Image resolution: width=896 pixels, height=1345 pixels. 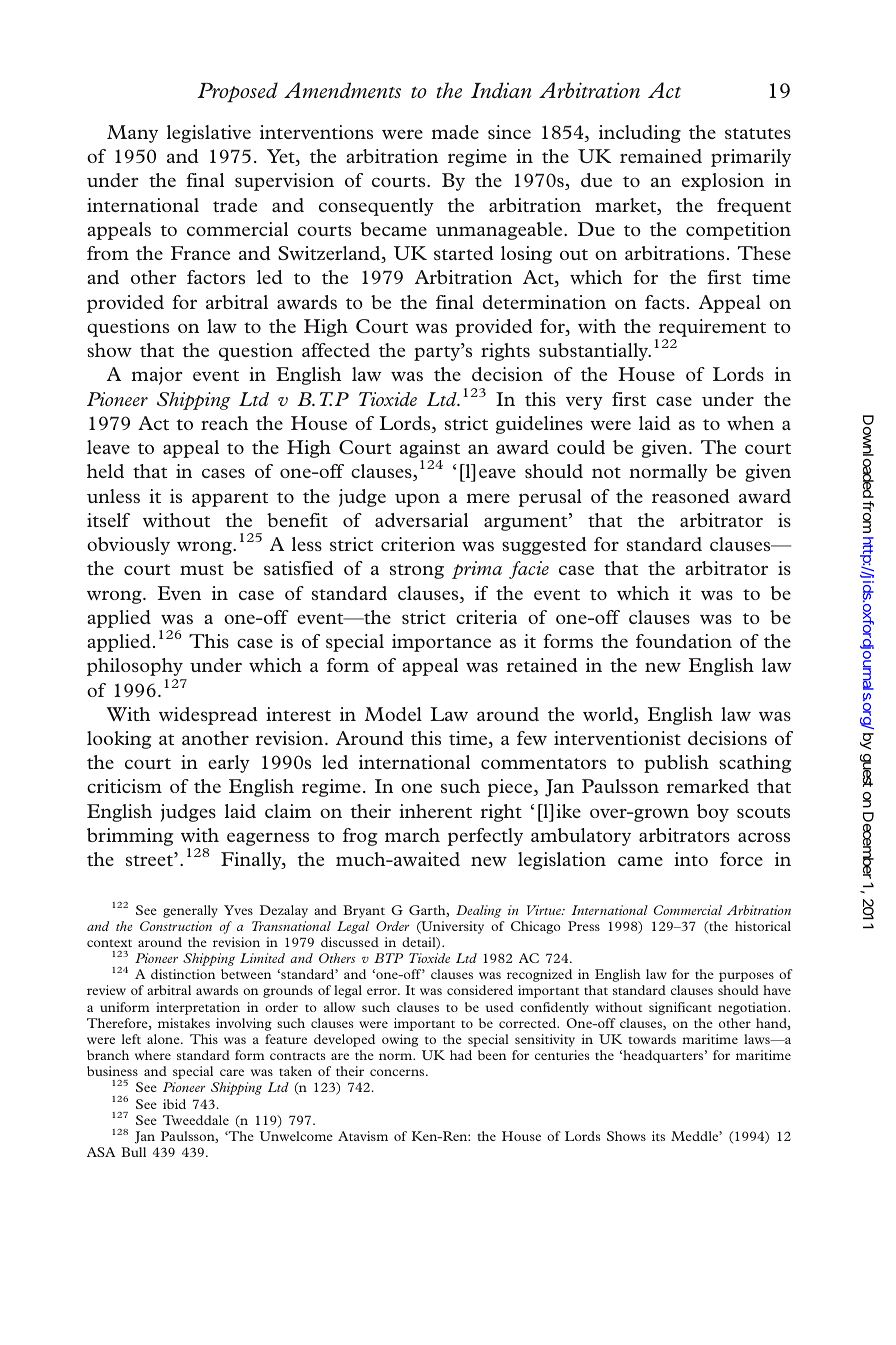 I want to click on Atavism, so click(x=363, y=1136).
